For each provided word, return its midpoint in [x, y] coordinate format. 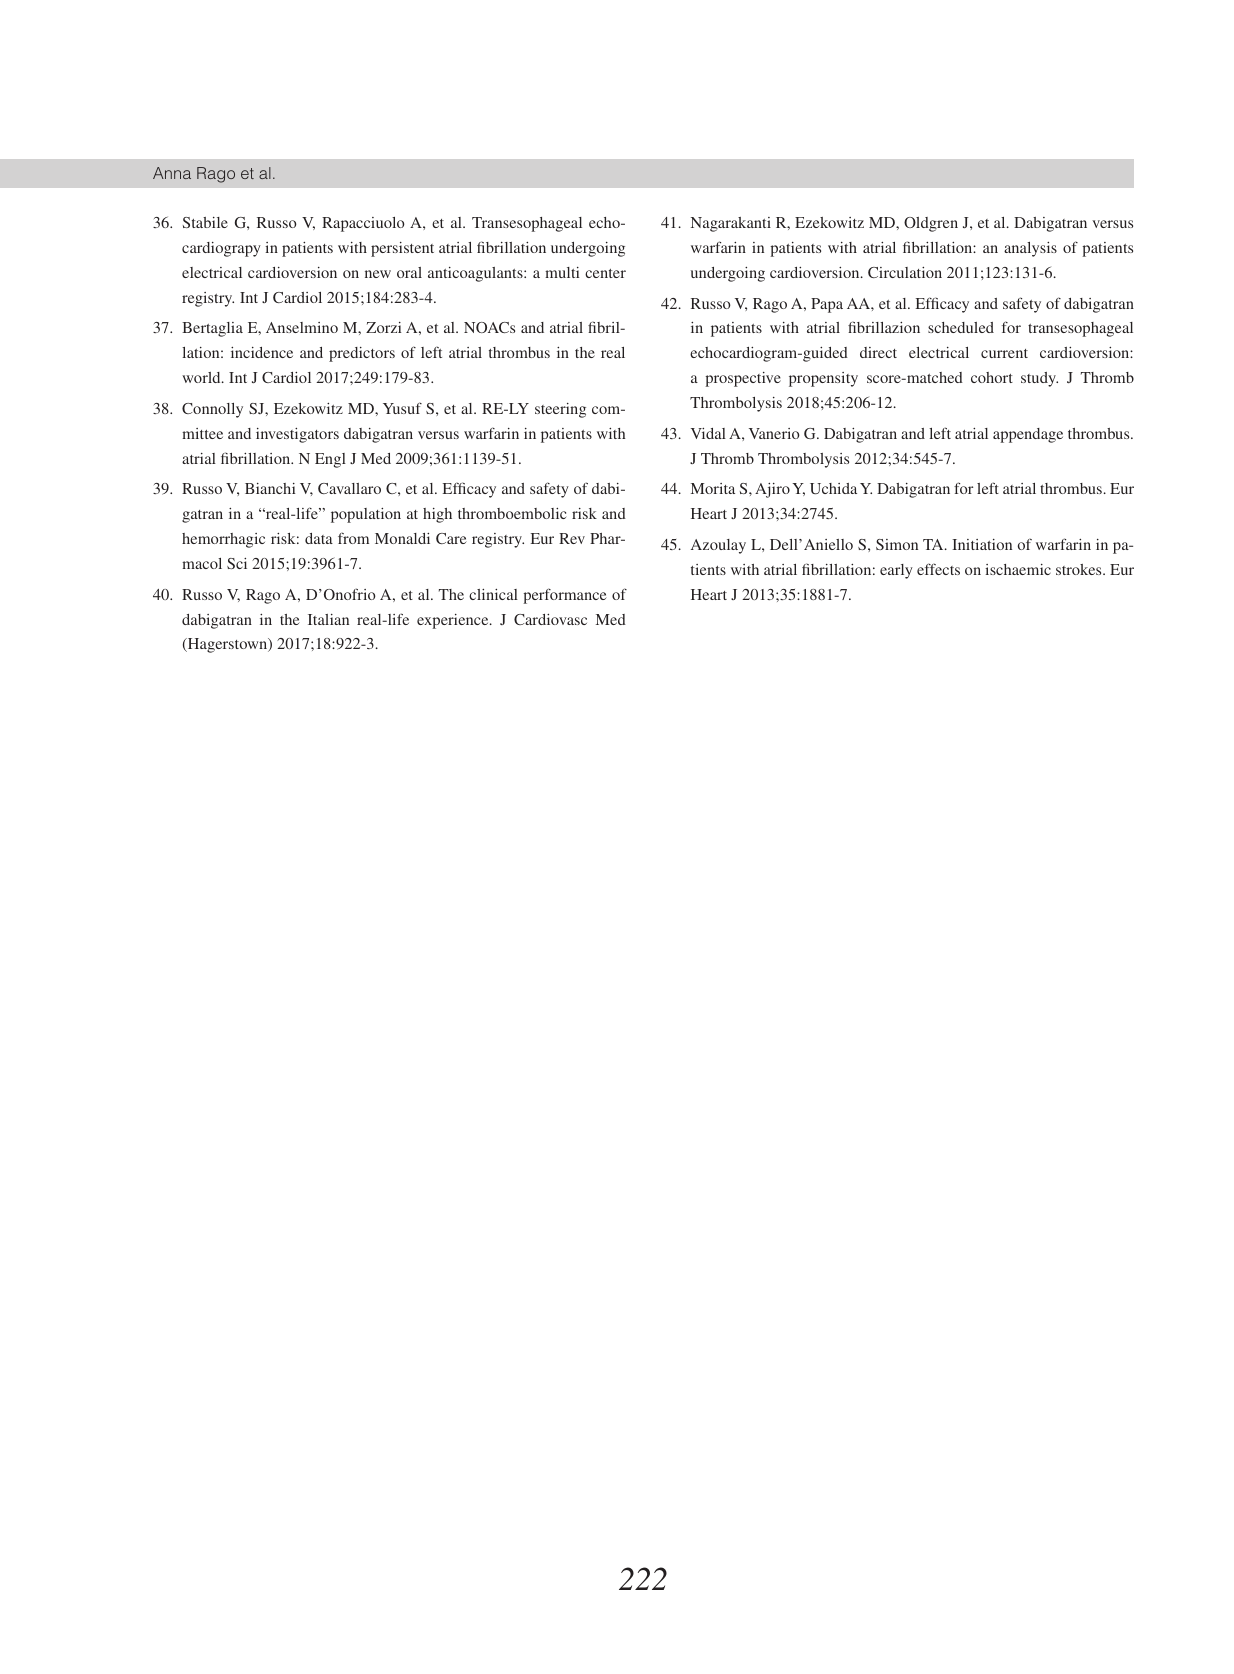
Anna [172, 173]
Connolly [212, 410]
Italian [328, 619]
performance [565, 596]
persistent [402, 249]
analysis [1030, 249]
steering [560, 410]
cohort [992, 377]
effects [938, 569]
